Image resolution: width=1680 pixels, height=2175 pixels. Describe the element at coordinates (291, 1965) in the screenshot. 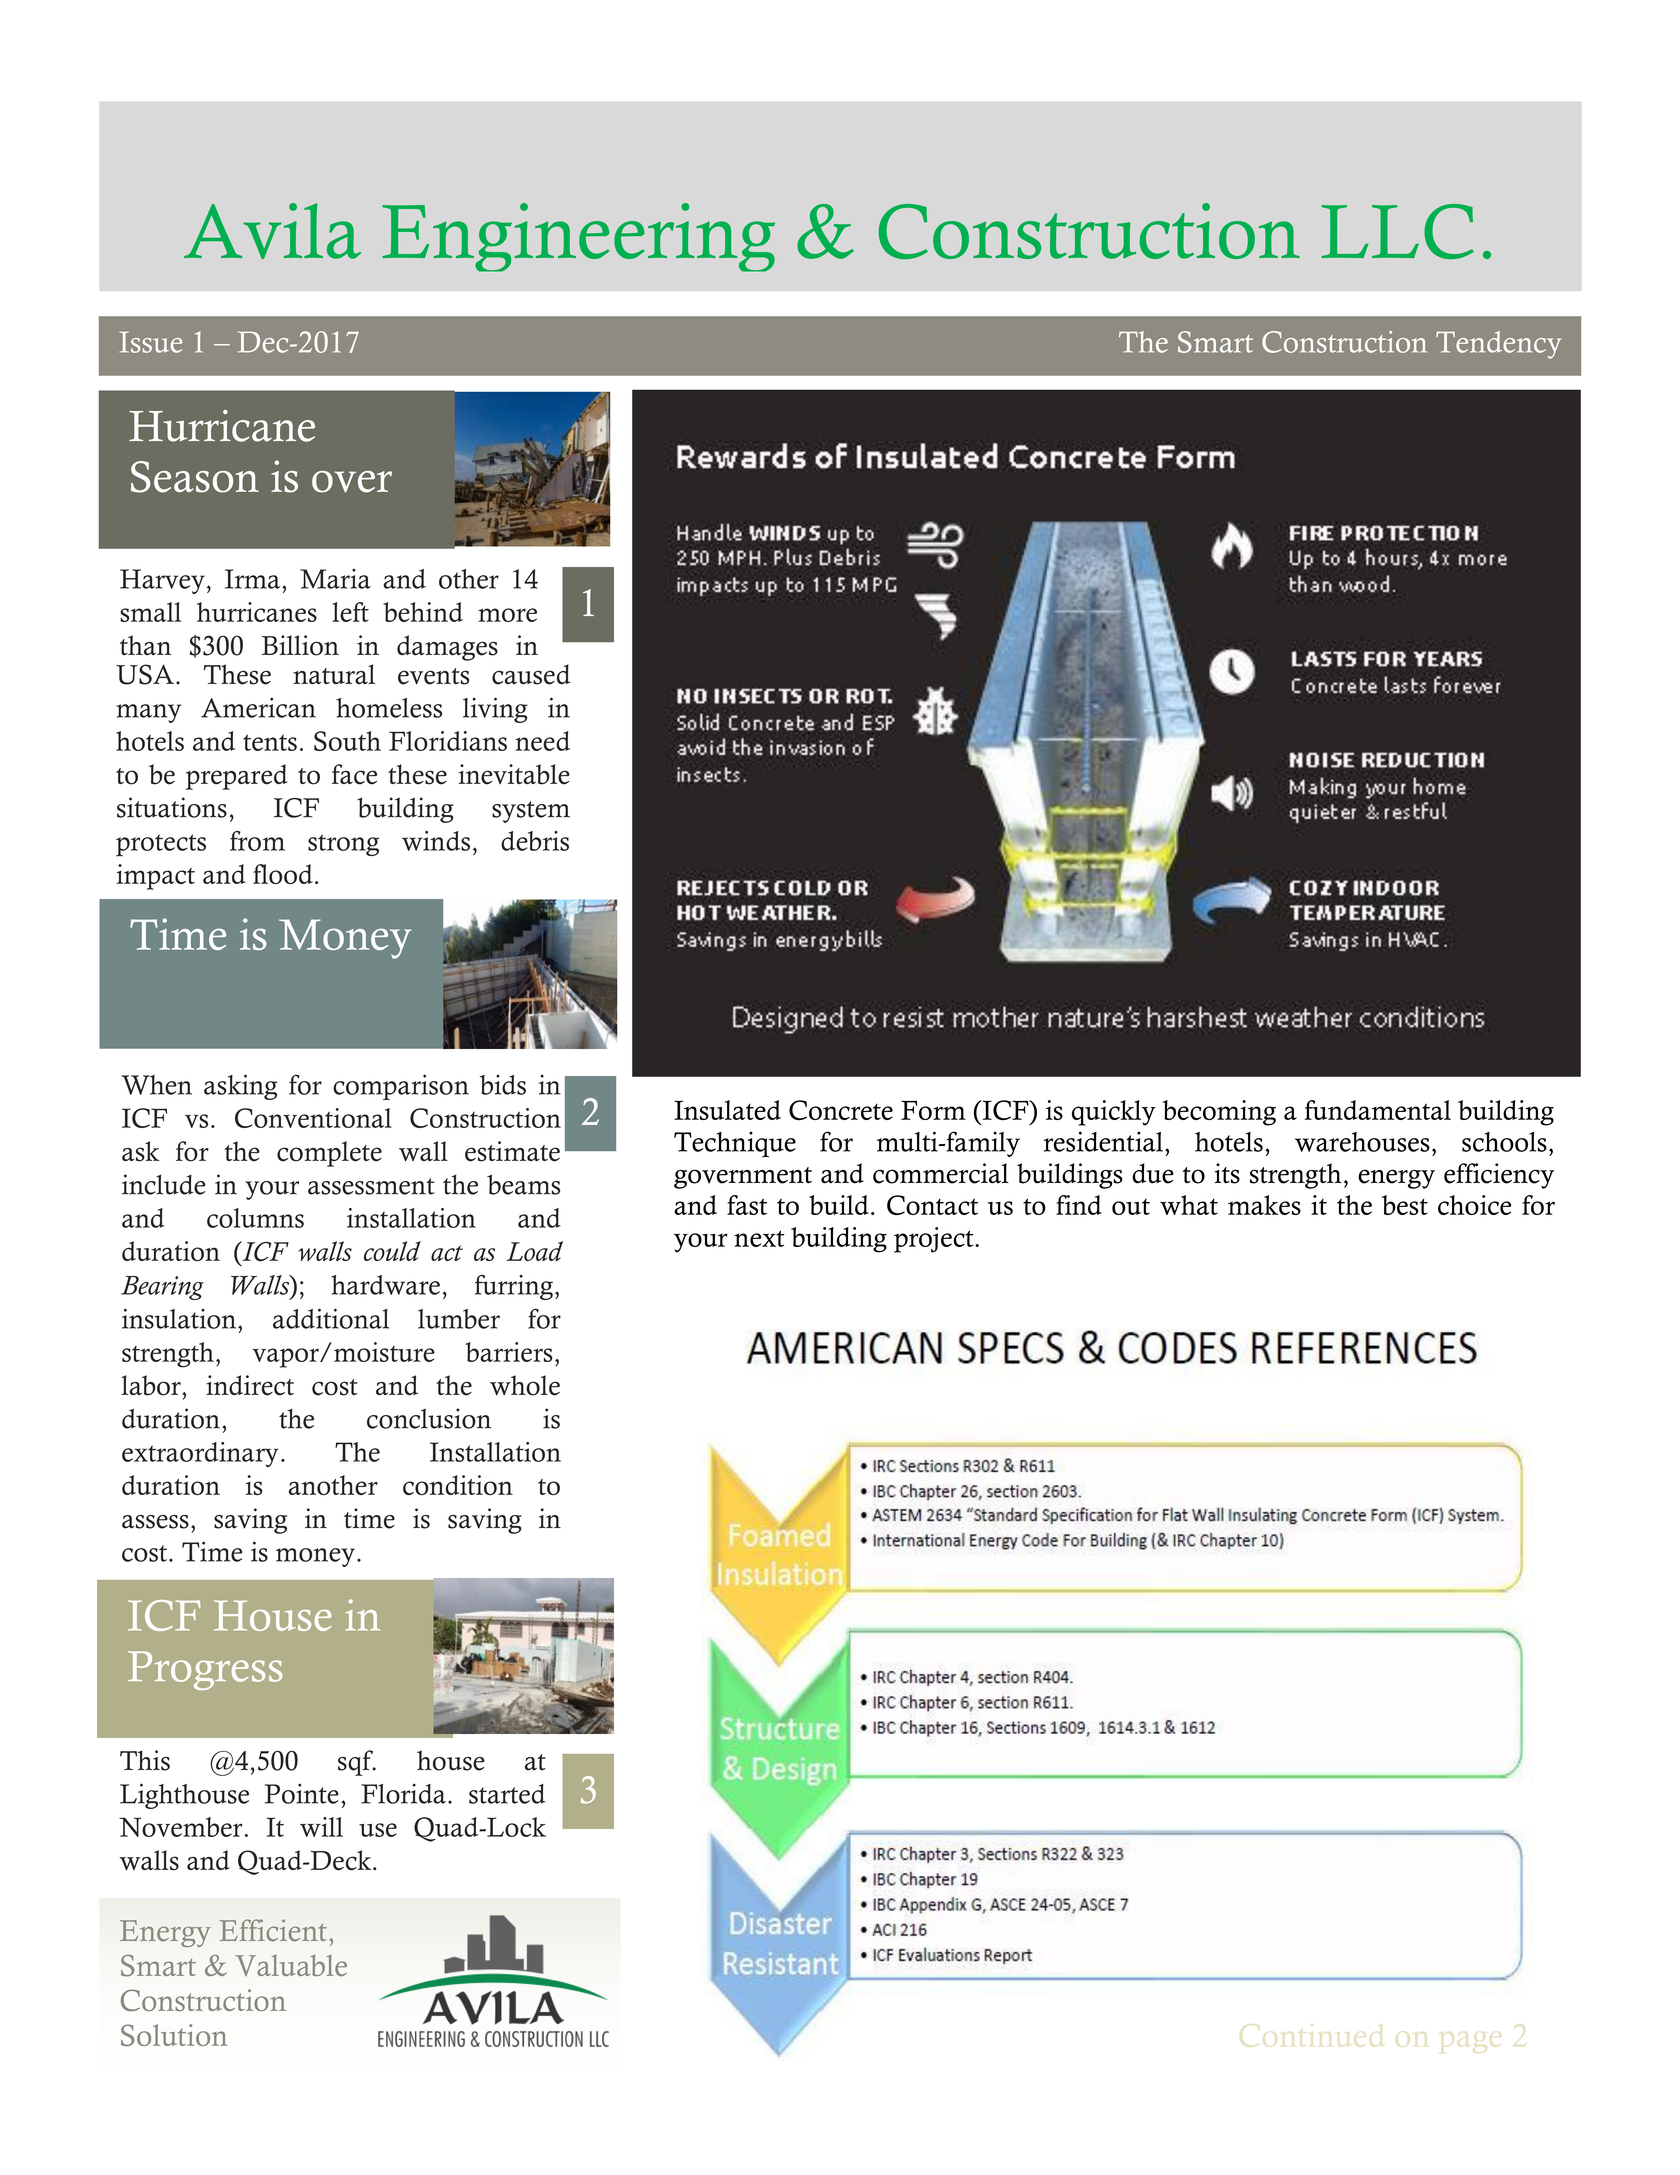

I see `Valuable` at that location.
